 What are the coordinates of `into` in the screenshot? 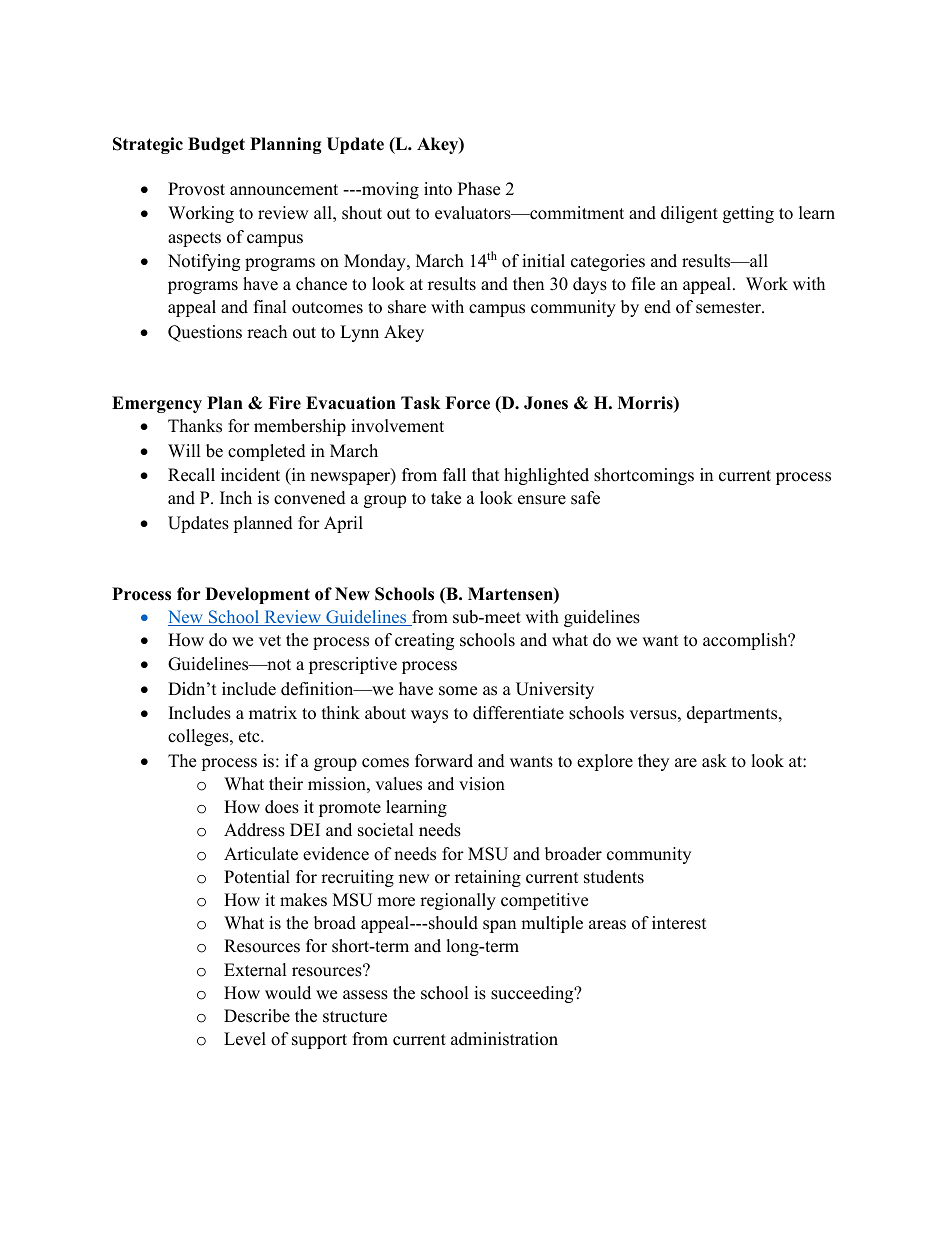 It's located at (438, 189).
